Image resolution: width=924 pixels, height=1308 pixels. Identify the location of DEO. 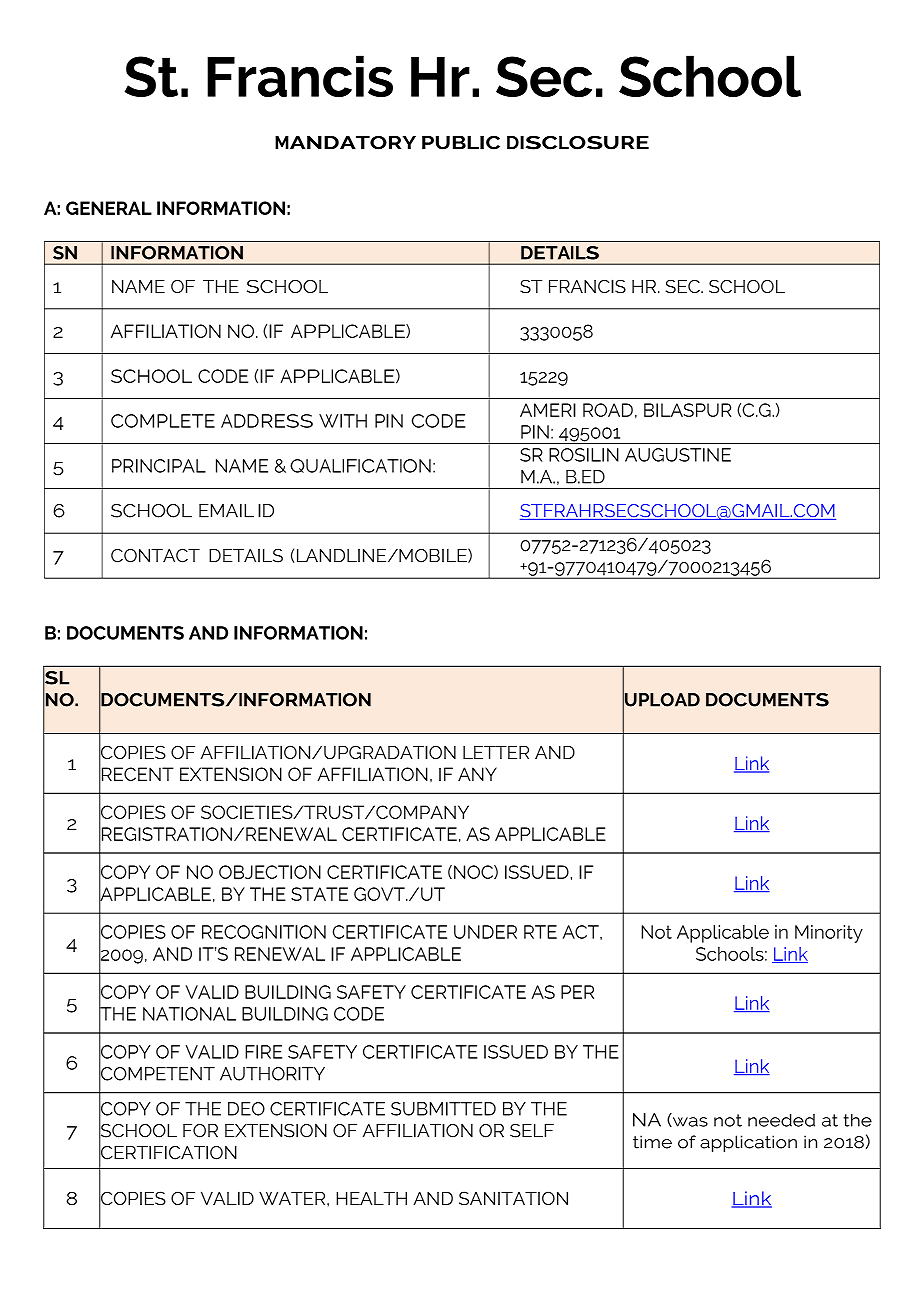
(246, 1109).
